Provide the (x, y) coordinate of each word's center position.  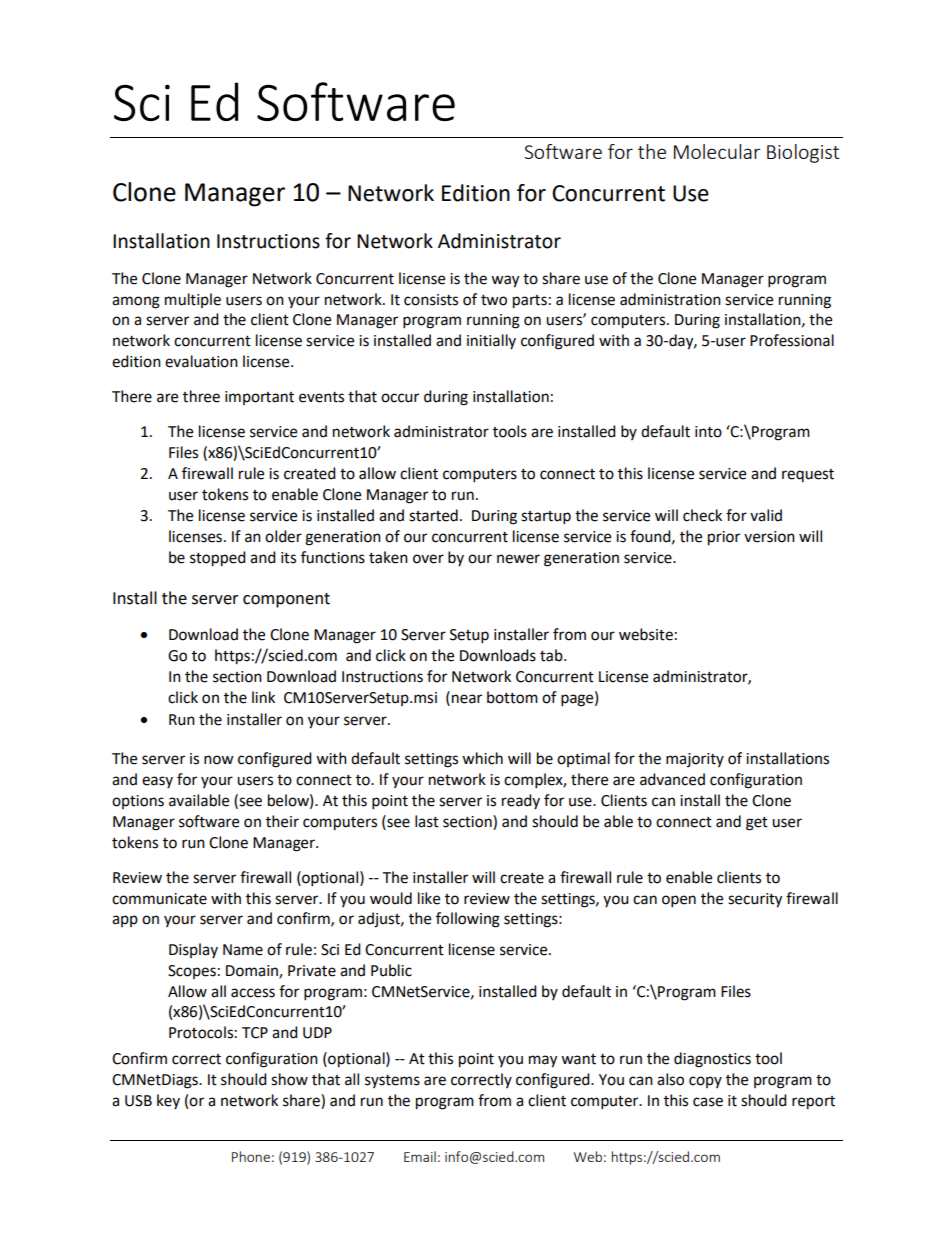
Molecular (717, 151)
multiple (193, 300)
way (505, 281)
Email (420, 1156)
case (708, 1102)
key (168, 1101)
